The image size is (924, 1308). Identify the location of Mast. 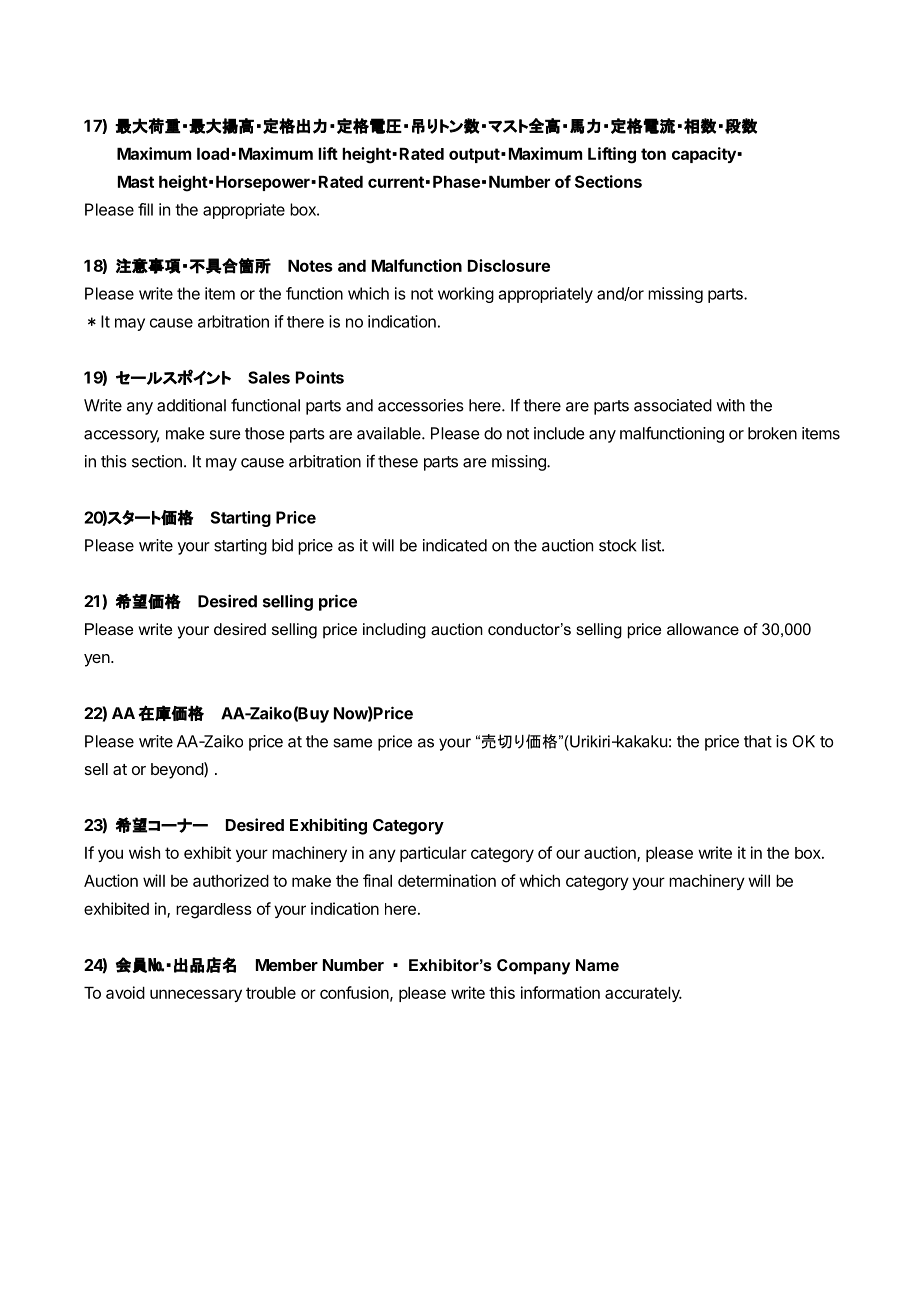
(136, 182).
